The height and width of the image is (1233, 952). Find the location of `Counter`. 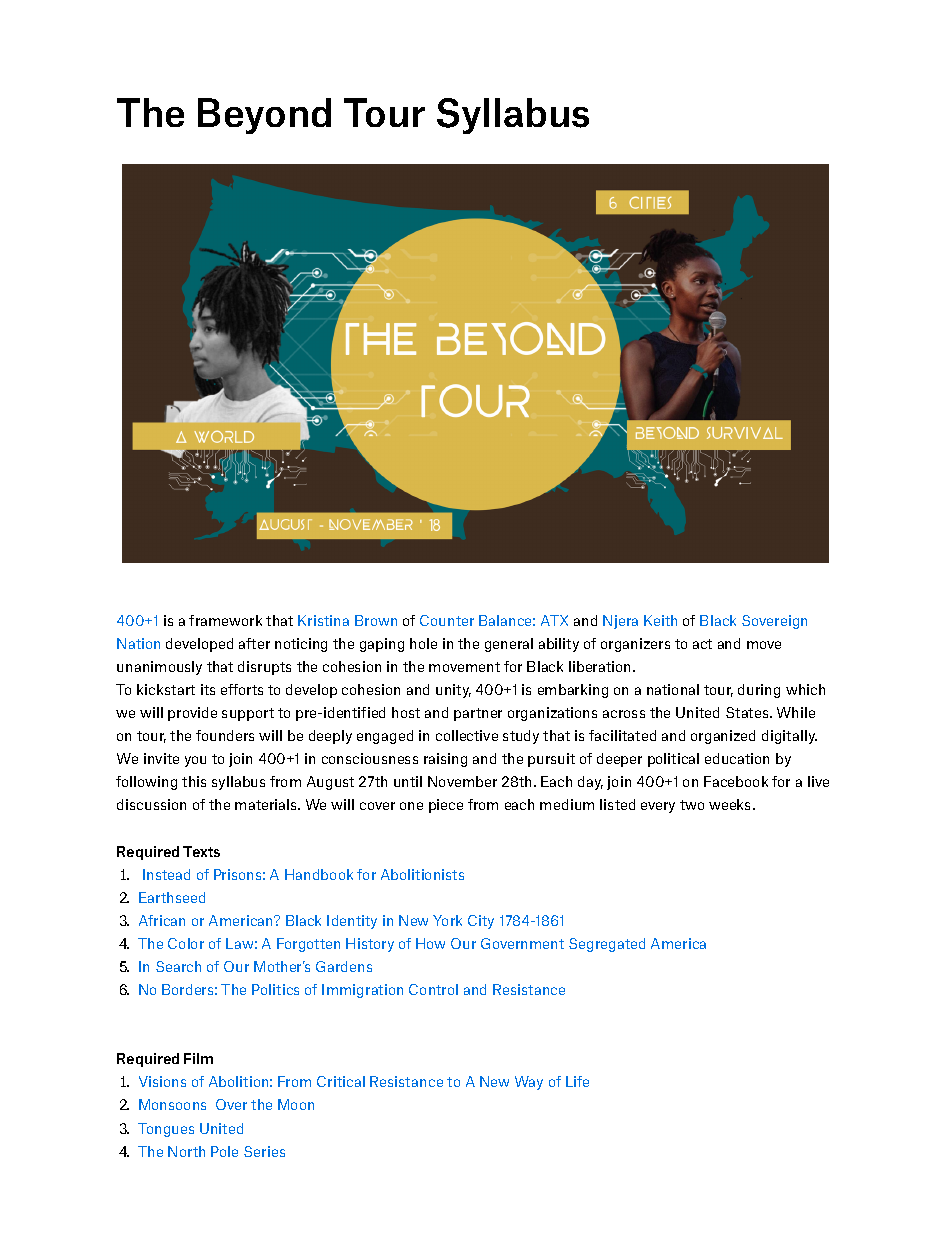

Counter is located at coordinates (447, 620).
